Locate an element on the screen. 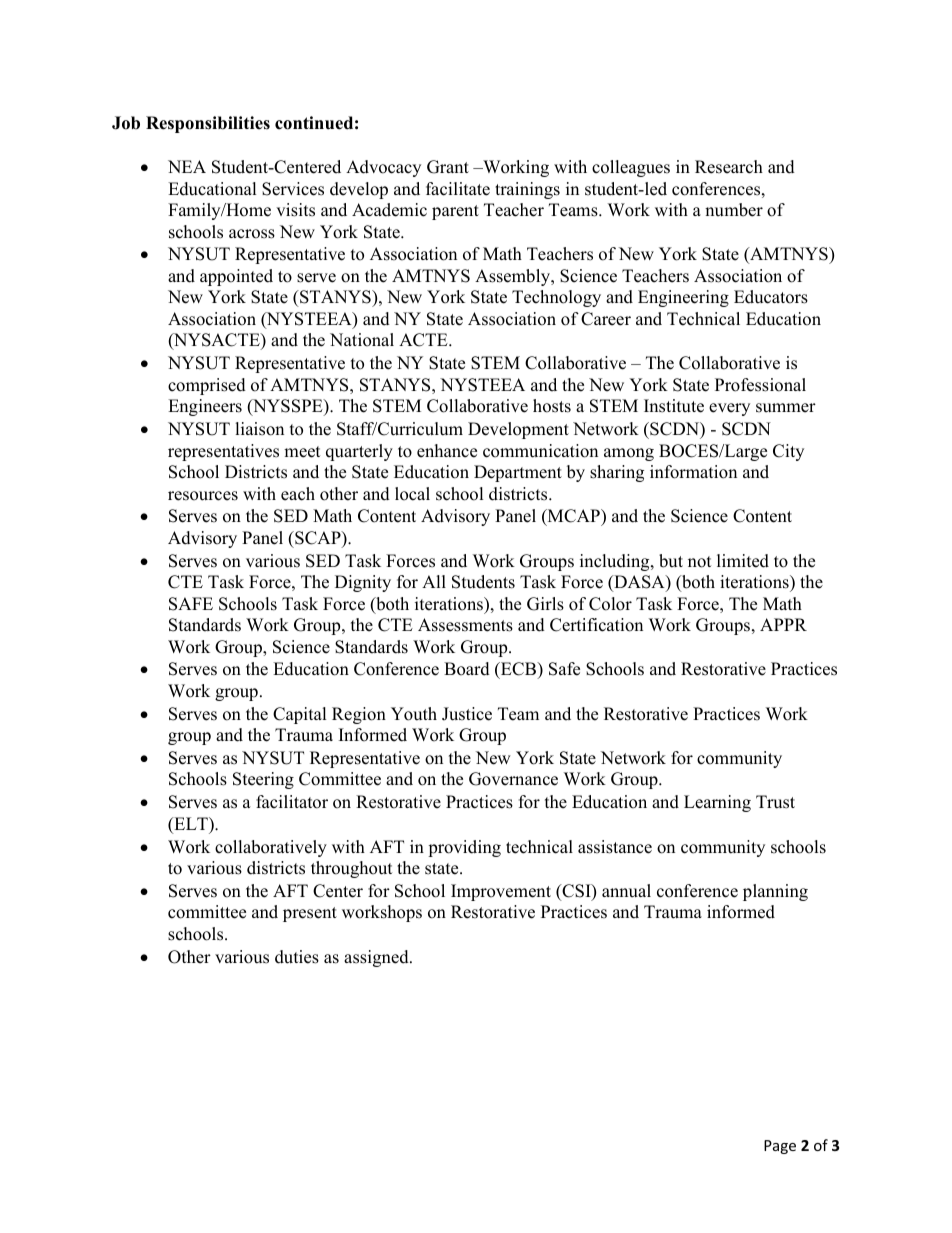 The image size is (952, 1233). Steering is located at coordinates (263, 780).
